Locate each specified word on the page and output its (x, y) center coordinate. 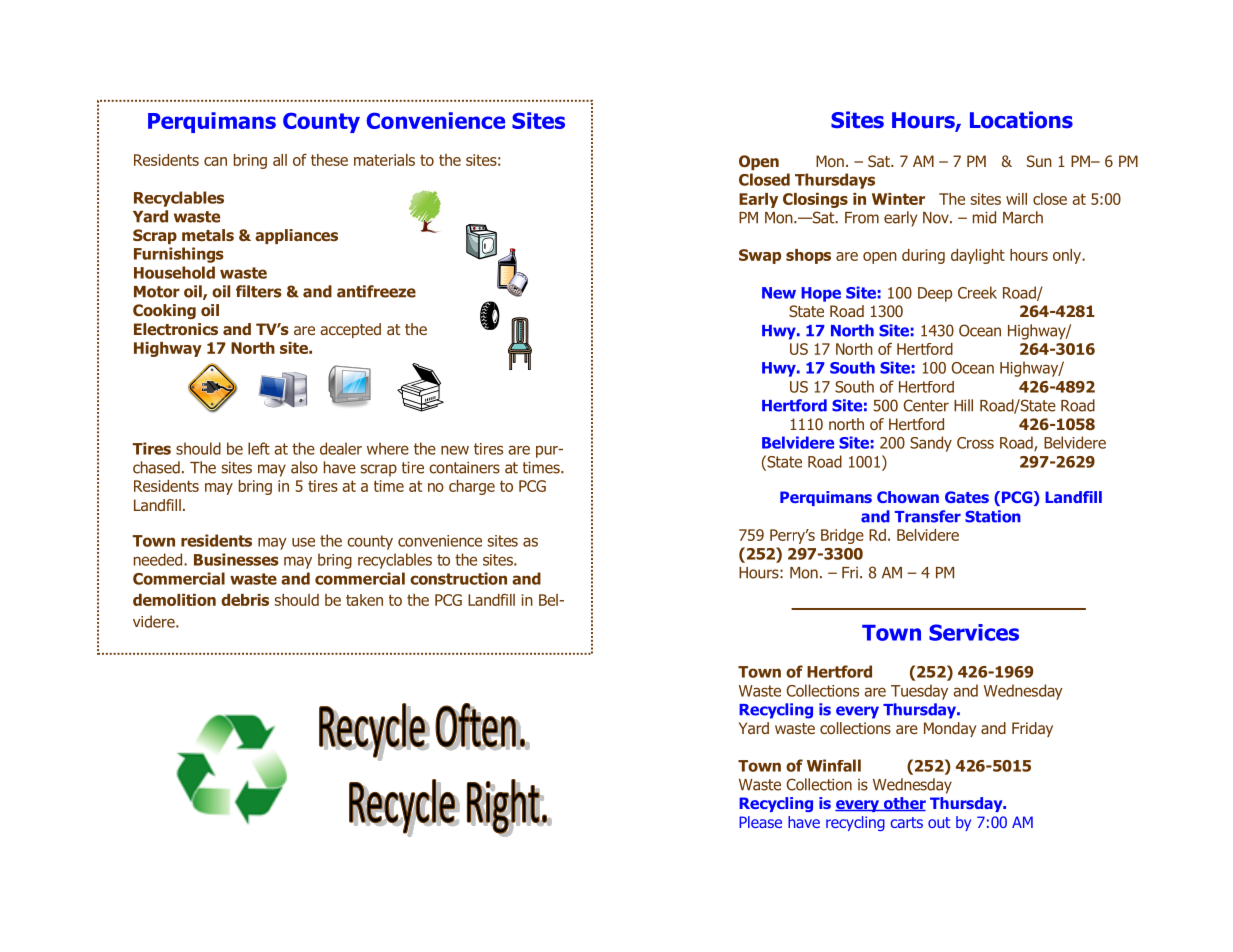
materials (384, 160)
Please (760, 822)
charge (472, 487)
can (215, 161)
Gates (967, 497)
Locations (1021, 120)
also (304, 467)
